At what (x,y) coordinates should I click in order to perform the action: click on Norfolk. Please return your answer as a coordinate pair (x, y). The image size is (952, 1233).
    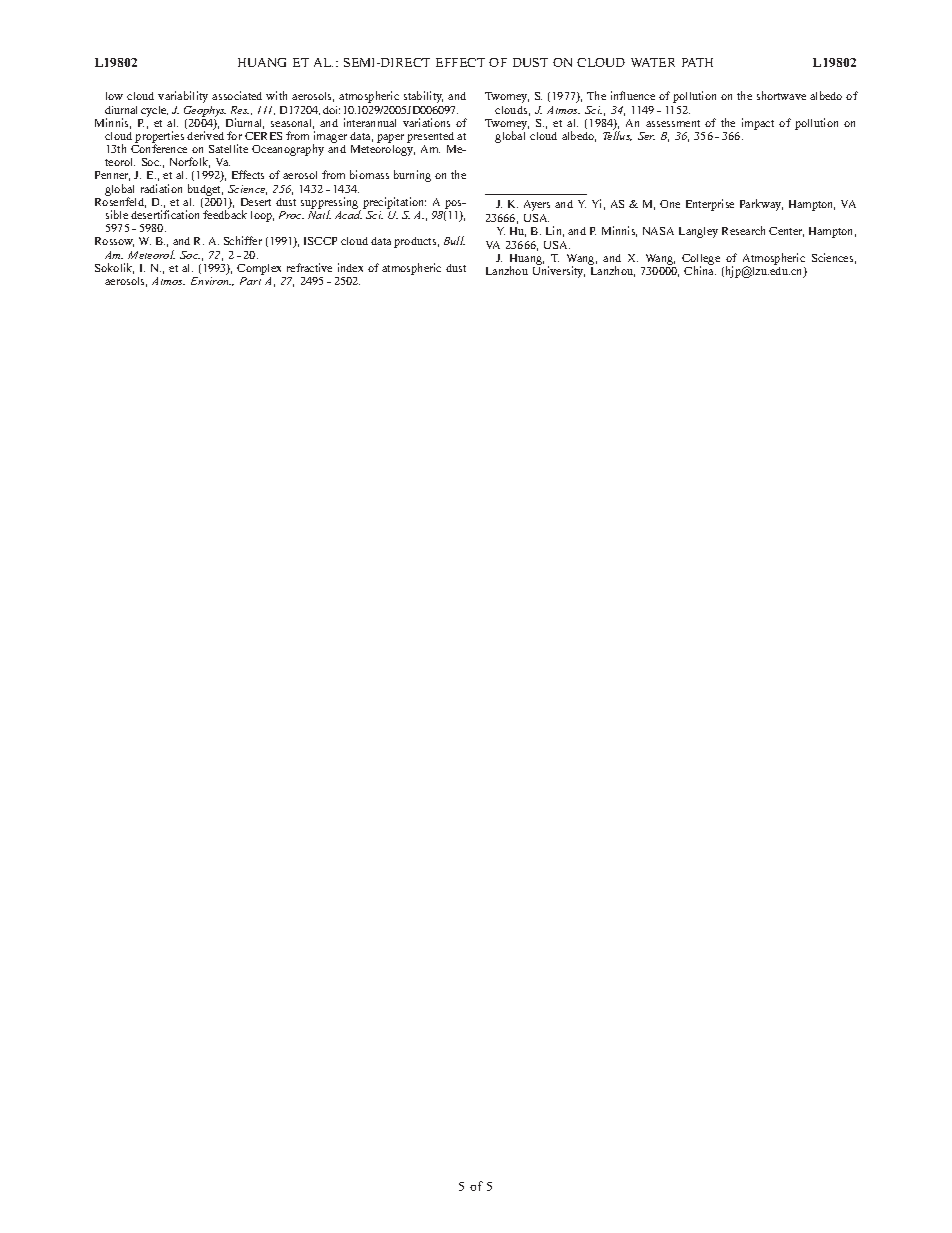
    Looking at the image, I should click on (190, 162).
